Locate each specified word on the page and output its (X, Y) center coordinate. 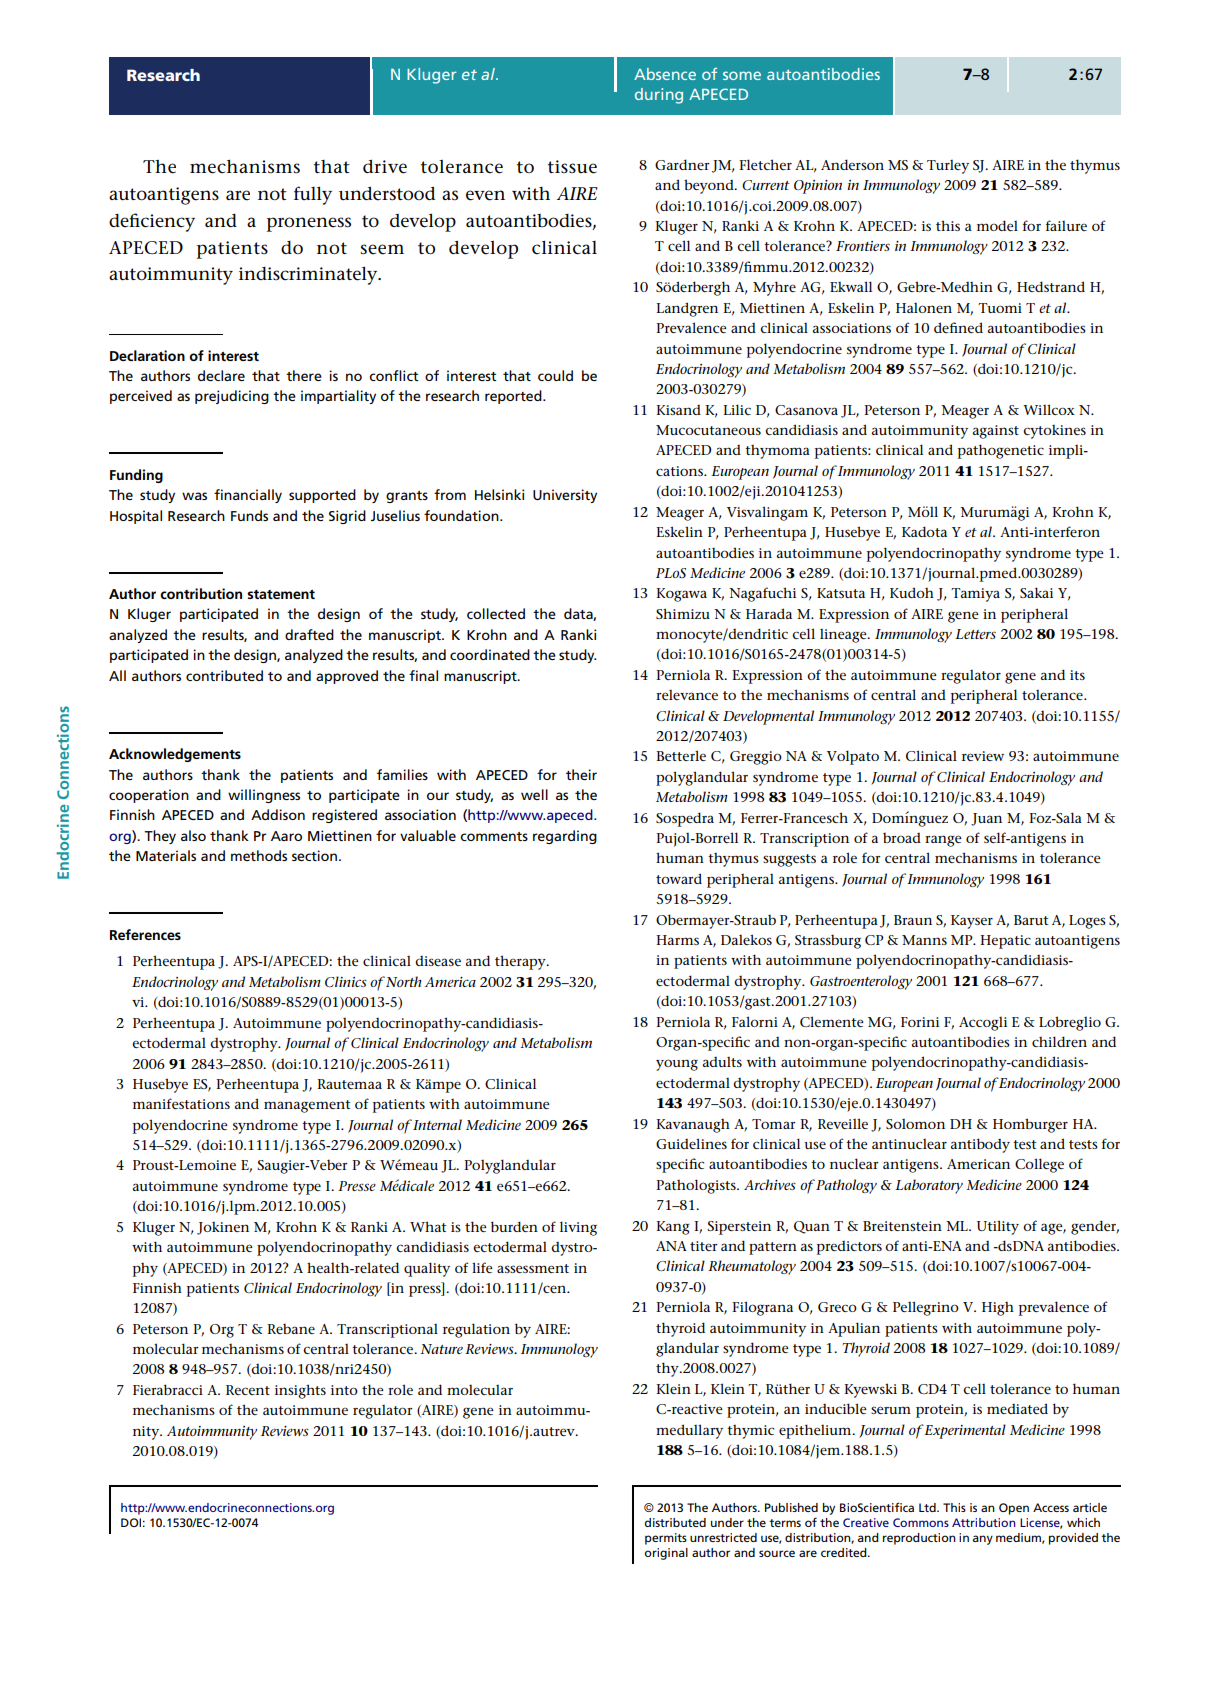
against (996, 432)
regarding (565, 837)
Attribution (984, 1522)
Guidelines (691, 1143)
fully (313, 195)
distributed (675, 1522)
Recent (248, 1390)
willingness (264, 796)
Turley (948, 167)
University (565, 496)
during (659, 96)
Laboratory (929, 1186)
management (307, 1106)
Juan (986, 819)
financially (248, 496)
